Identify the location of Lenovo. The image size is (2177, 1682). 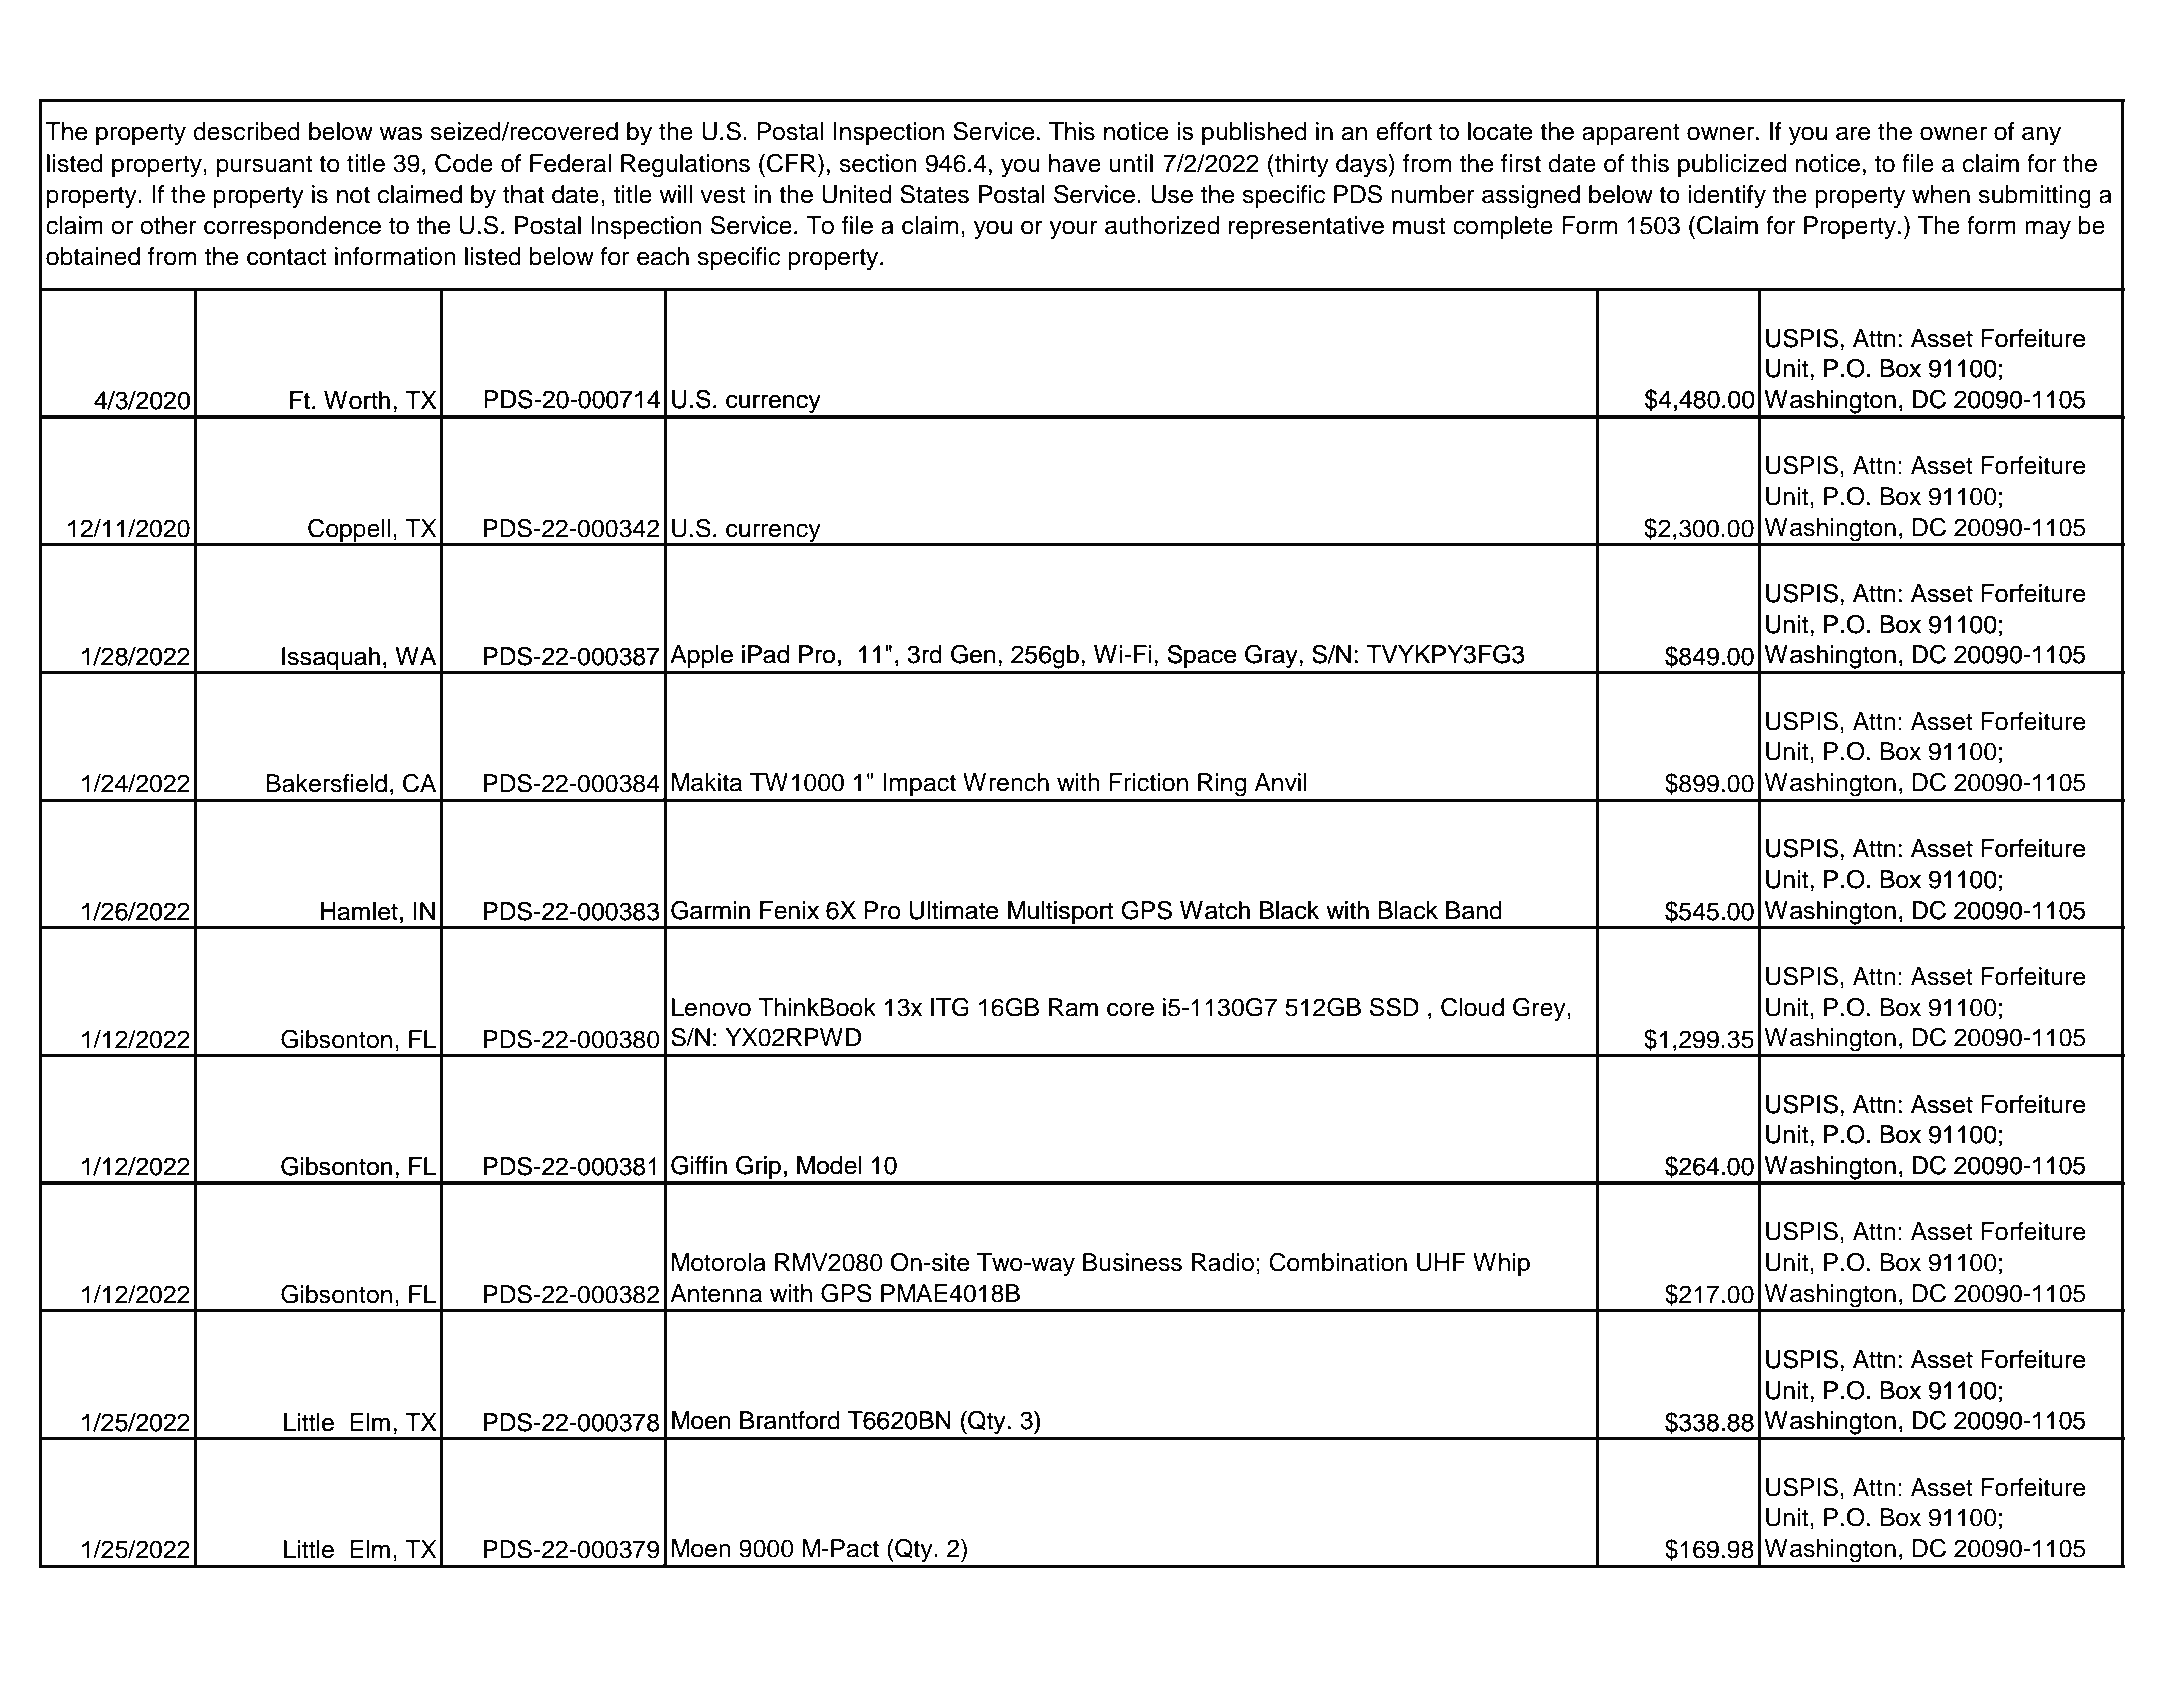
(711, 1007).
